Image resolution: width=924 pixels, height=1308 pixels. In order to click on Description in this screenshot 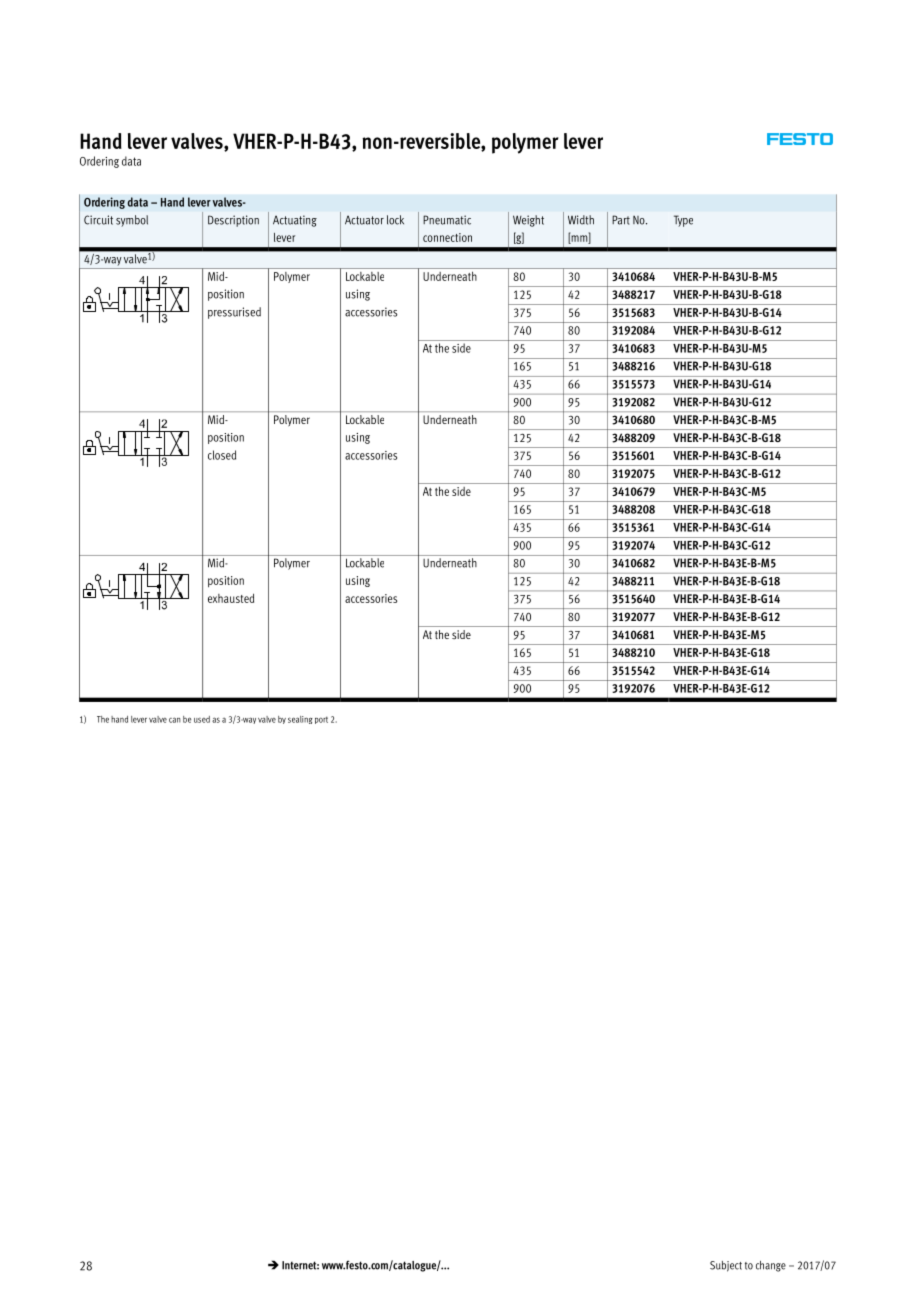, I will do `click(233, 221)`.
